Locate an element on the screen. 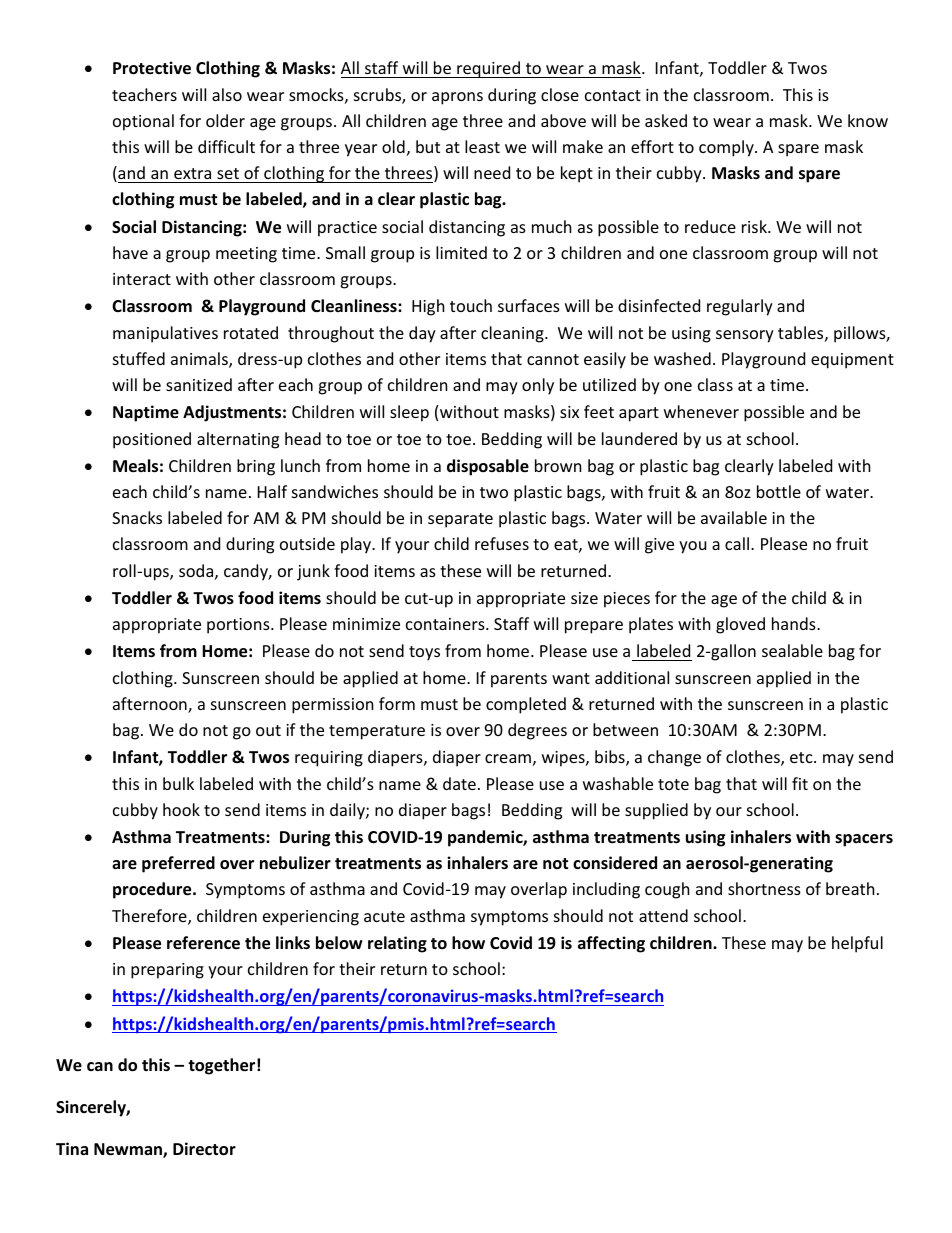  stuffed is located at coordinates (139, 358).
